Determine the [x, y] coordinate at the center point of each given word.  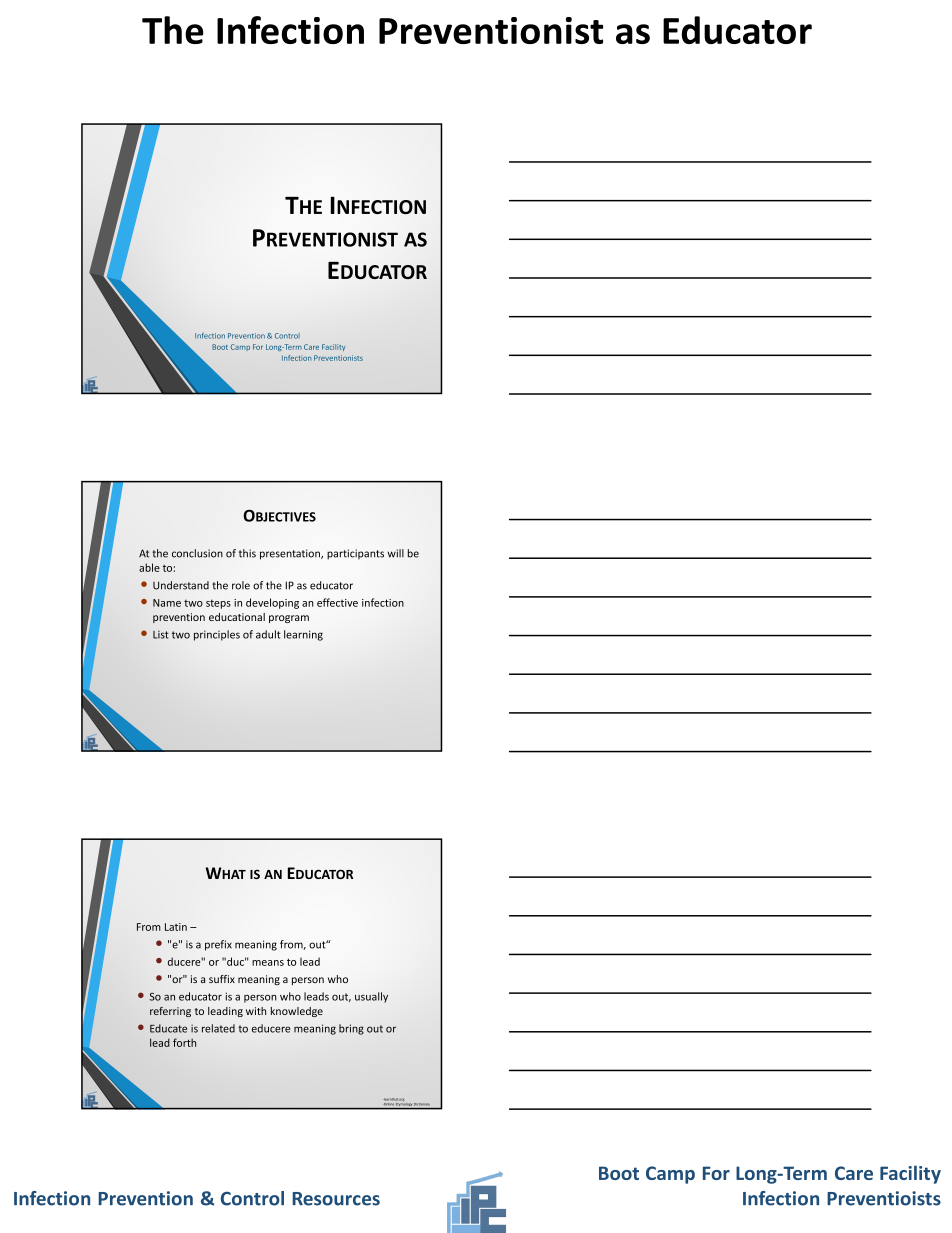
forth [184, 1042]
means [268, 963]
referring [170, 1012]
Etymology [404, 1104]
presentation [291, 554]
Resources [336, 1199]
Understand [181, 585]
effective [337, 602]
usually [371, 997]
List [161, 635]
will [396, 553]
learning [303, 635]
